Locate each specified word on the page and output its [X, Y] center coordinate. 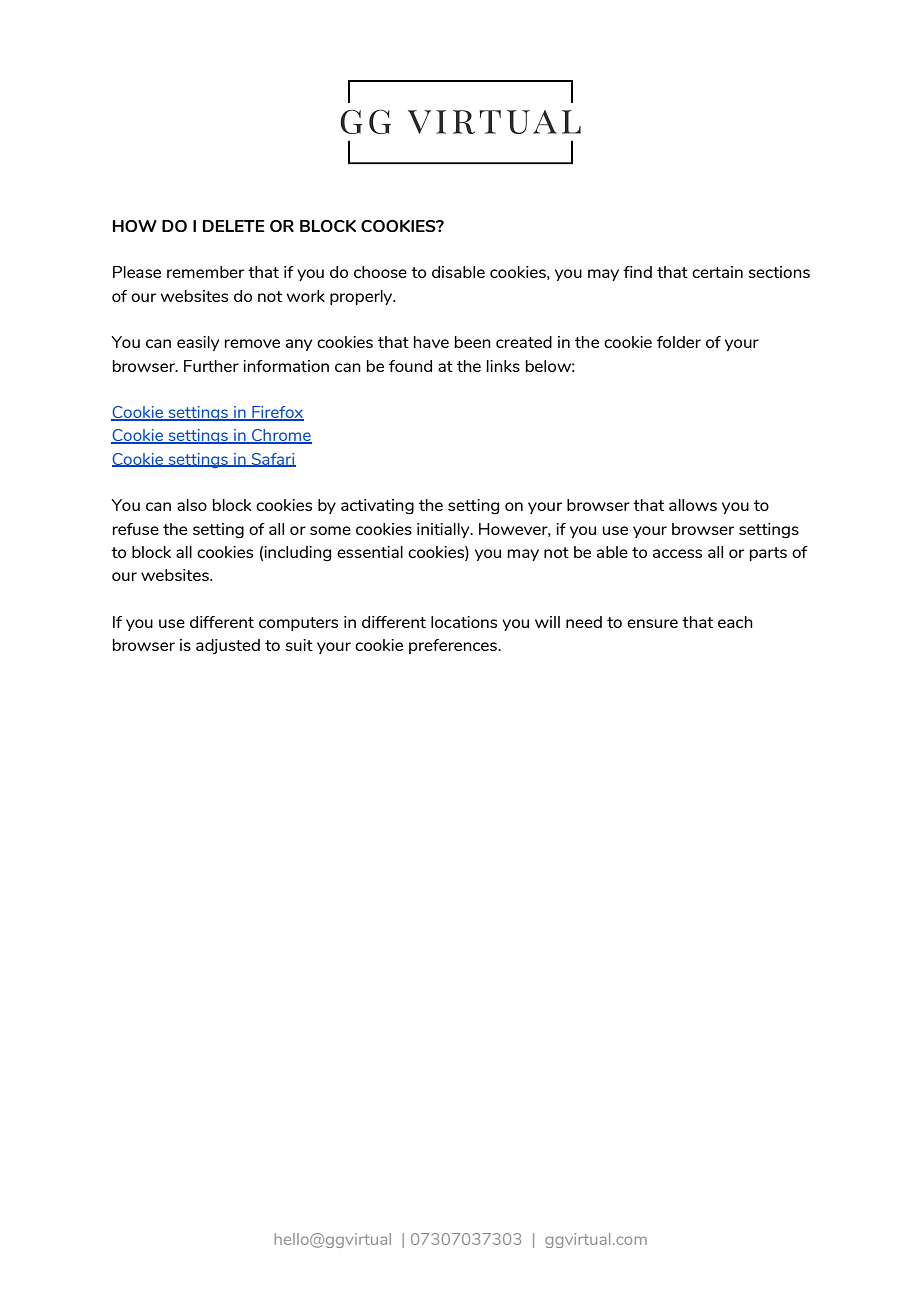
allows [693, 505]
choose [380, 272]
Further [211, 366]
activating [377, 507]
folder [679, 342]
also [192, 505]
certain [717, 272]
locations [464, 622]
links [503, 366]
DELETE [234, 226]
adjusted [228, 646]
